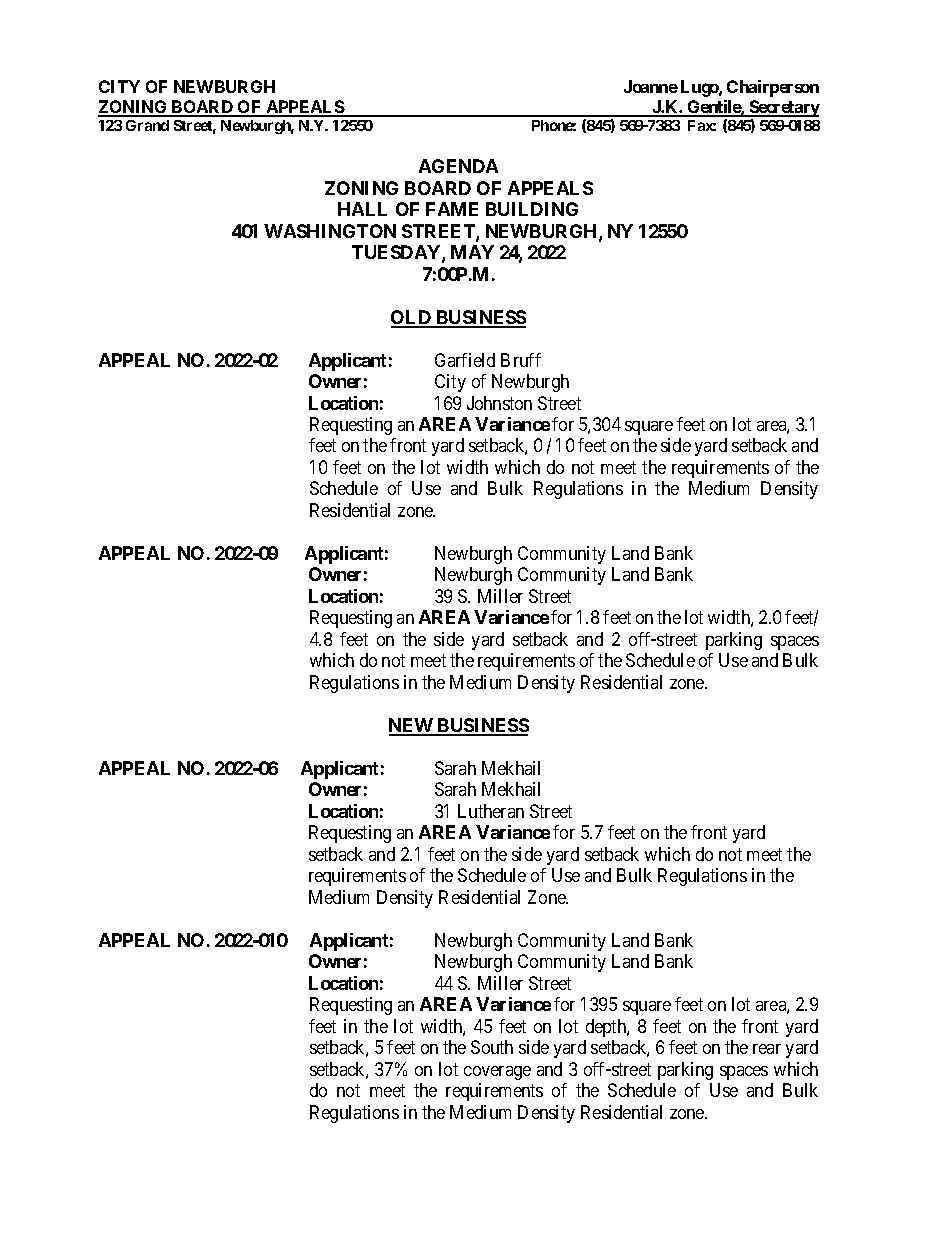 This screenshot has height=1233, width=952. I want to click on Lugo, so click(700, 88).
